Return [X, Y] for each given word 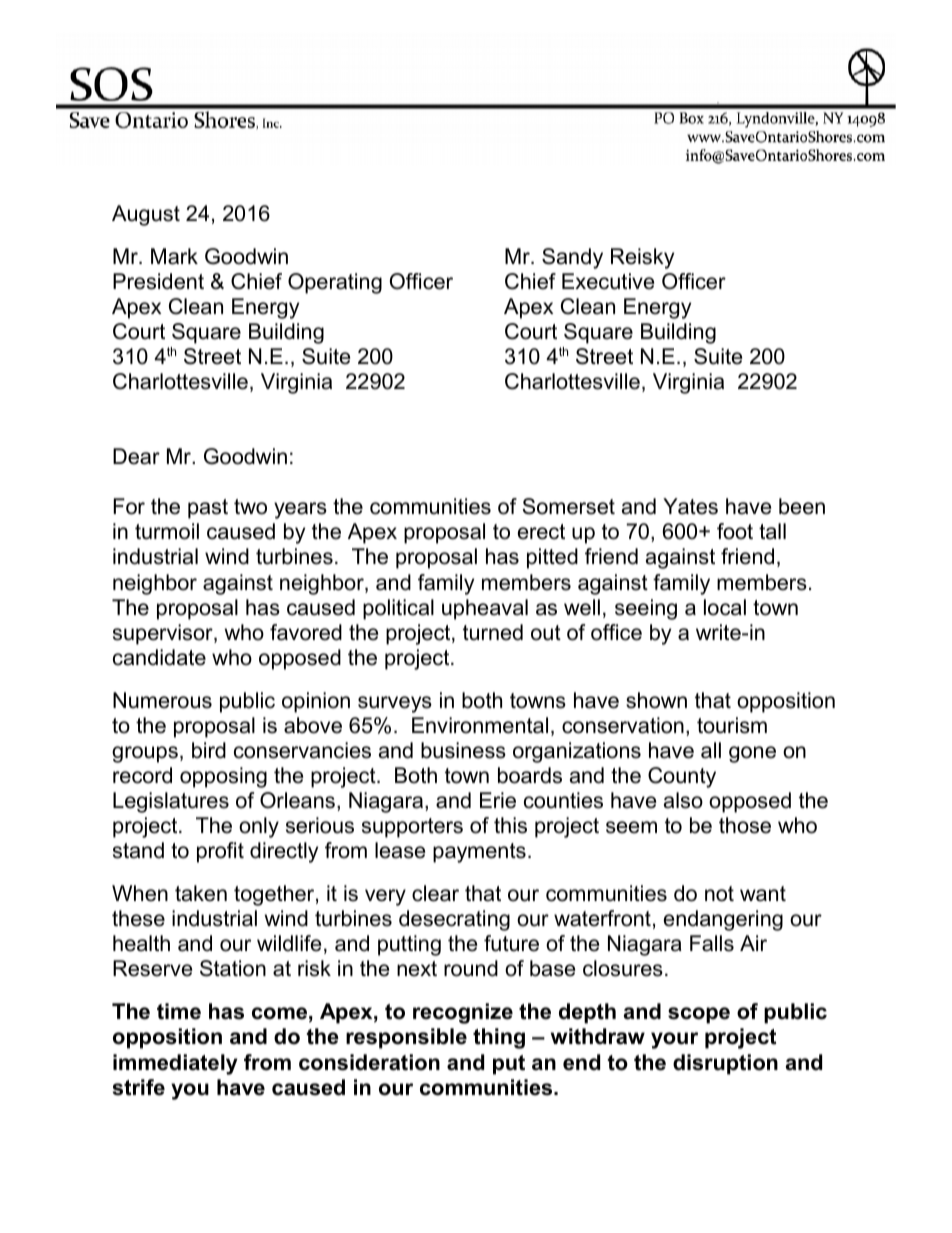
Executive [608, 281]
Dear [136, 456]
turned [493, 632]
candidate [159, 657]
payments [479, 853]
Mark [174, 256]
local [725, 607]
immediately [175, 1064]
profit [220, 852]
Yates [690, 506]
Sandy [572, 258]
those [745, 825]
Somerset [568, 506]
